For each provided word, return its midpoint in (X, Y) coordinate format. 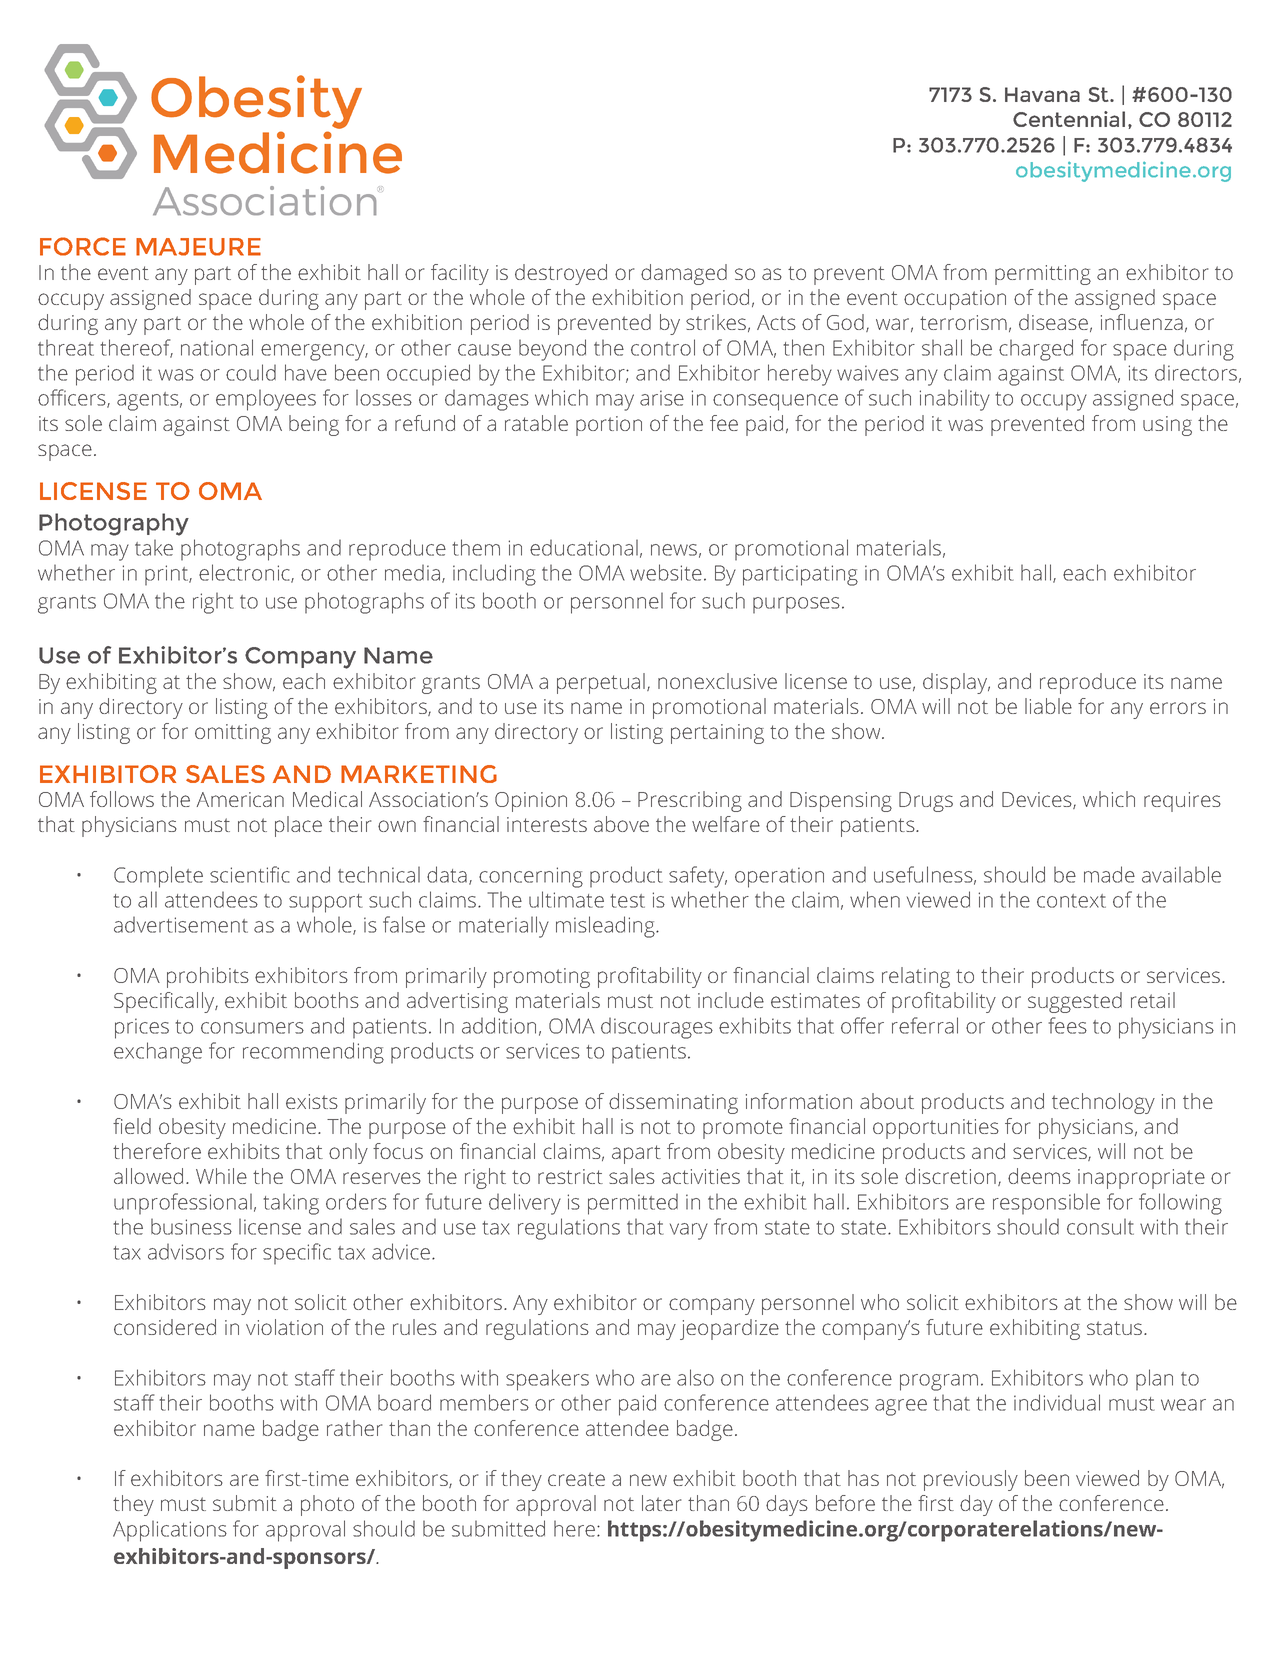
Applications (170, 1531)
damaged (684, 274)
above (621, 824)
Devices (1038, 800)
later (662, 1503)
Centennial (1069, 119)
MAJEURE (198, 247)
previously (971, 1480)
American (240, 799)
